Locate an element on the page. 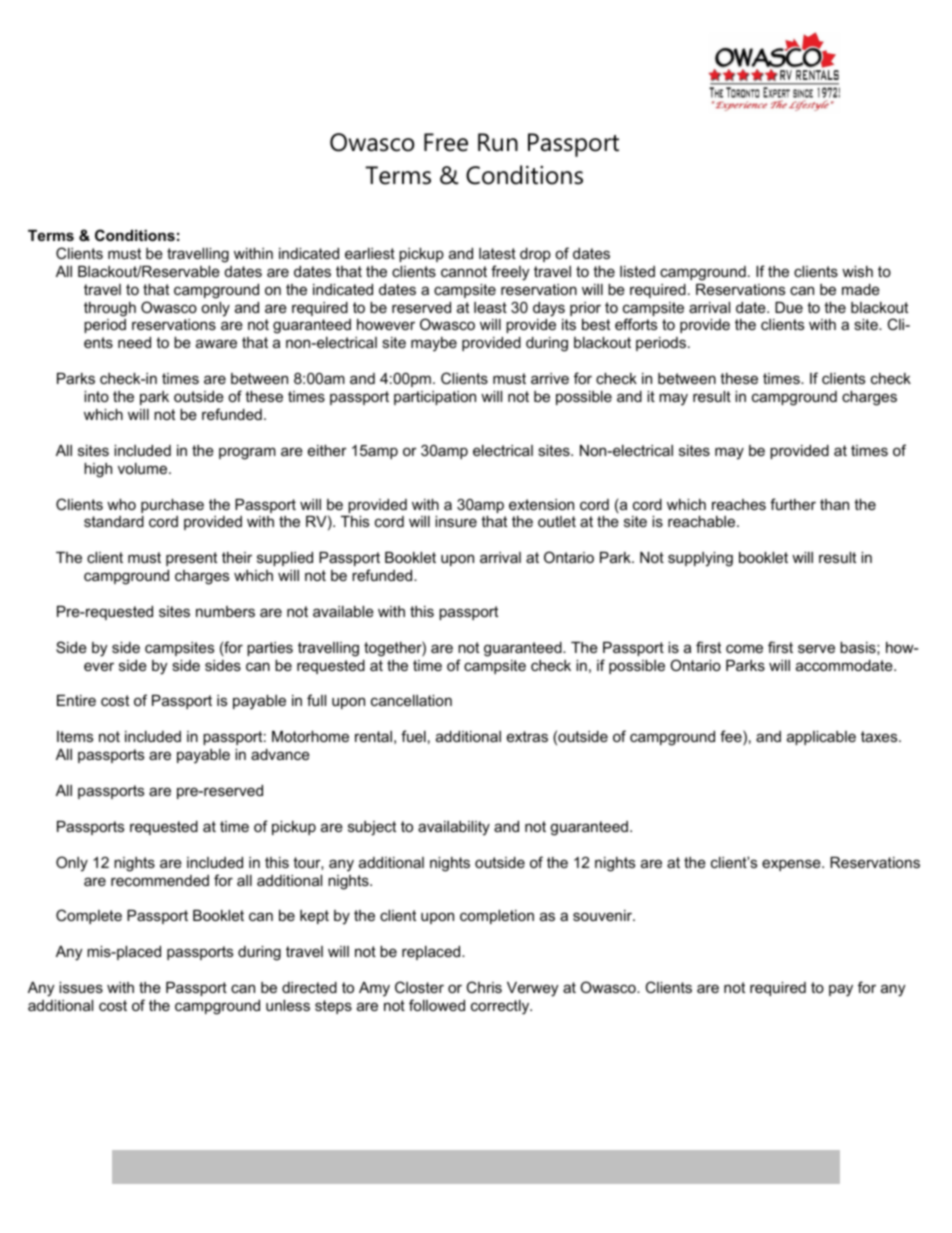 Image resolution: width=952 pixels, height=1233 pixels. wish is located at coordinates (857, 271).
